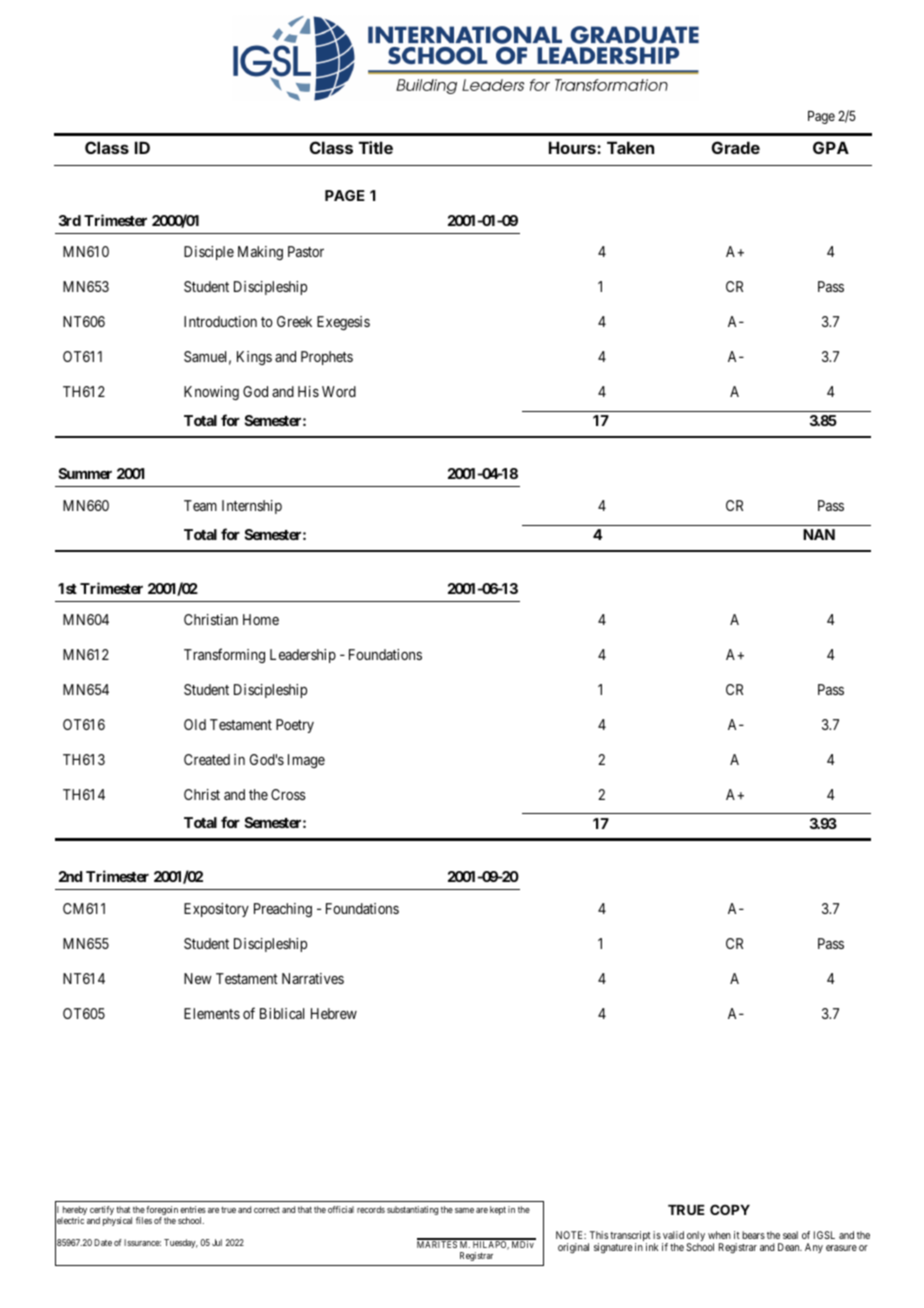 This image has width=924, height=1308. Describe the element at coordinates (211, 393) in the image. I see `Knowing` at that location.
